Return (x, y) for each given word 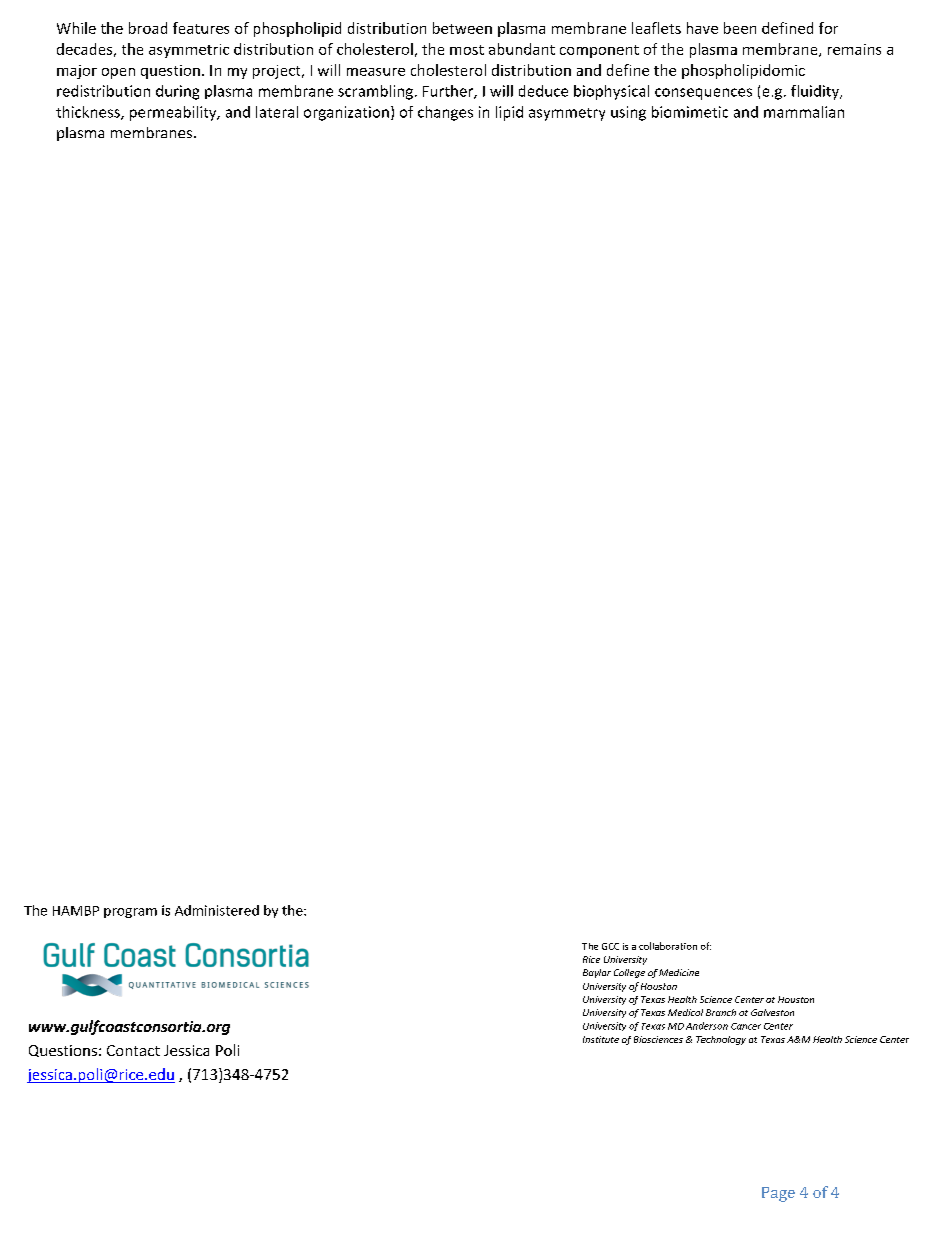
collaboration (668, 946)
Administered (217, 910)
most (467, 50)
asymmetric (189, 51)
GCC (610, 946)
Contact (133, 1050)
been (740, 28)
